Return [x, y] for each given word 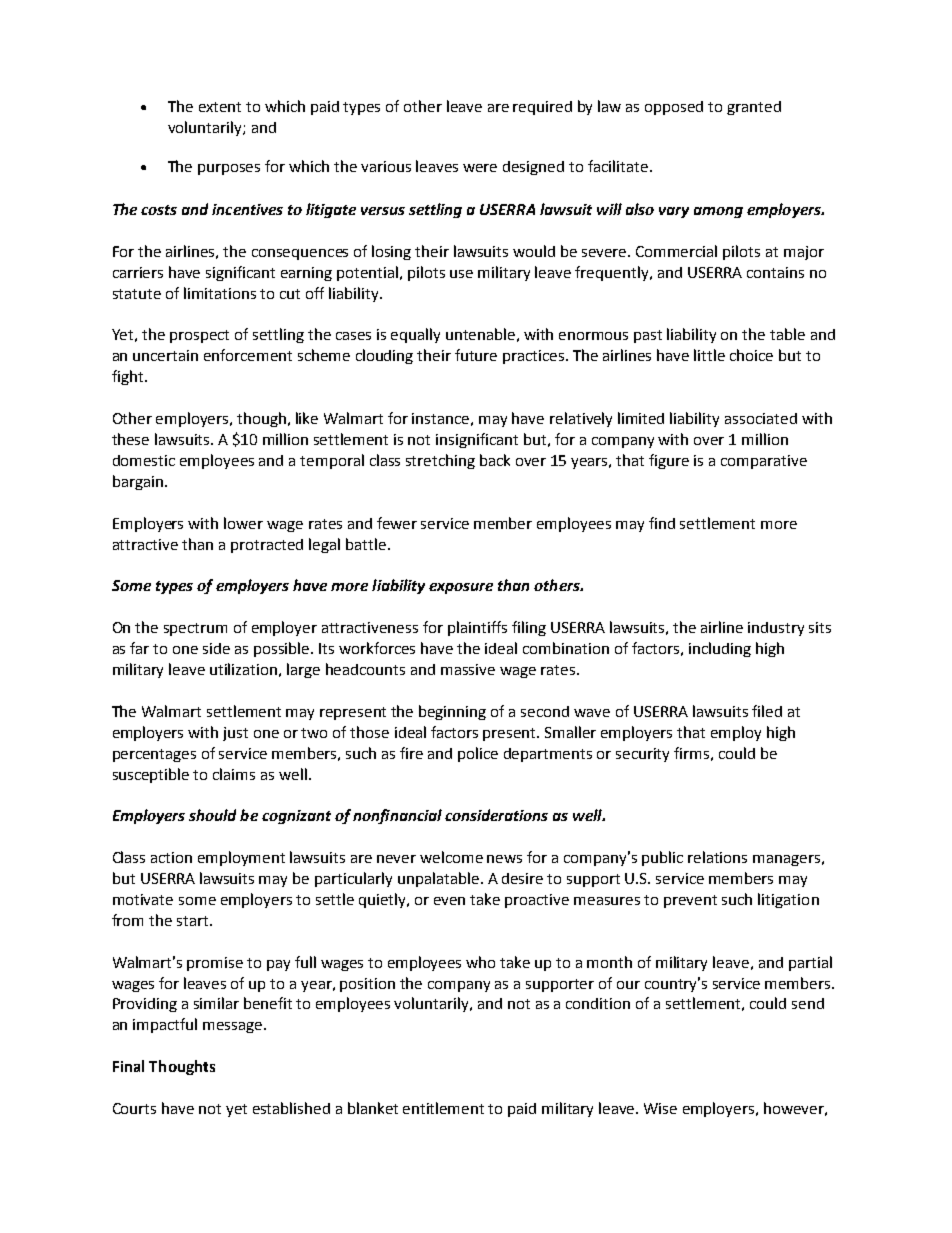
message [234, 1027]
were [480, 168]
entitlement [443, 1108]
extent [220, 107]
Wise [660, 1108]
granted [754, 108]
